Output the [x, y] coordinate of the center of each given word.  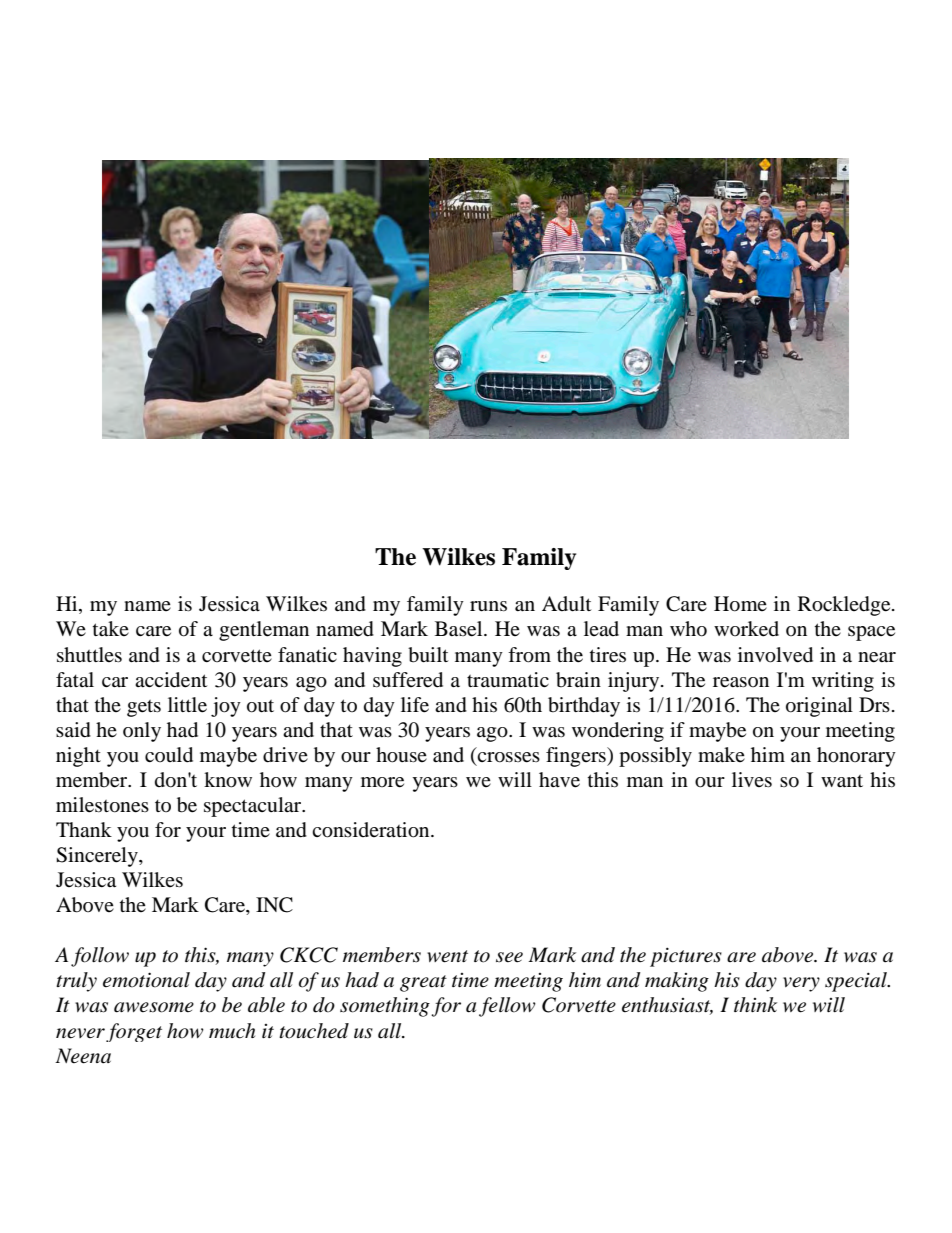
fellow [507, 1007]
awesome [154, 1007]
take [111, 629]
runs [488, 606]
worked [746, 629]
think [755, 1004]
